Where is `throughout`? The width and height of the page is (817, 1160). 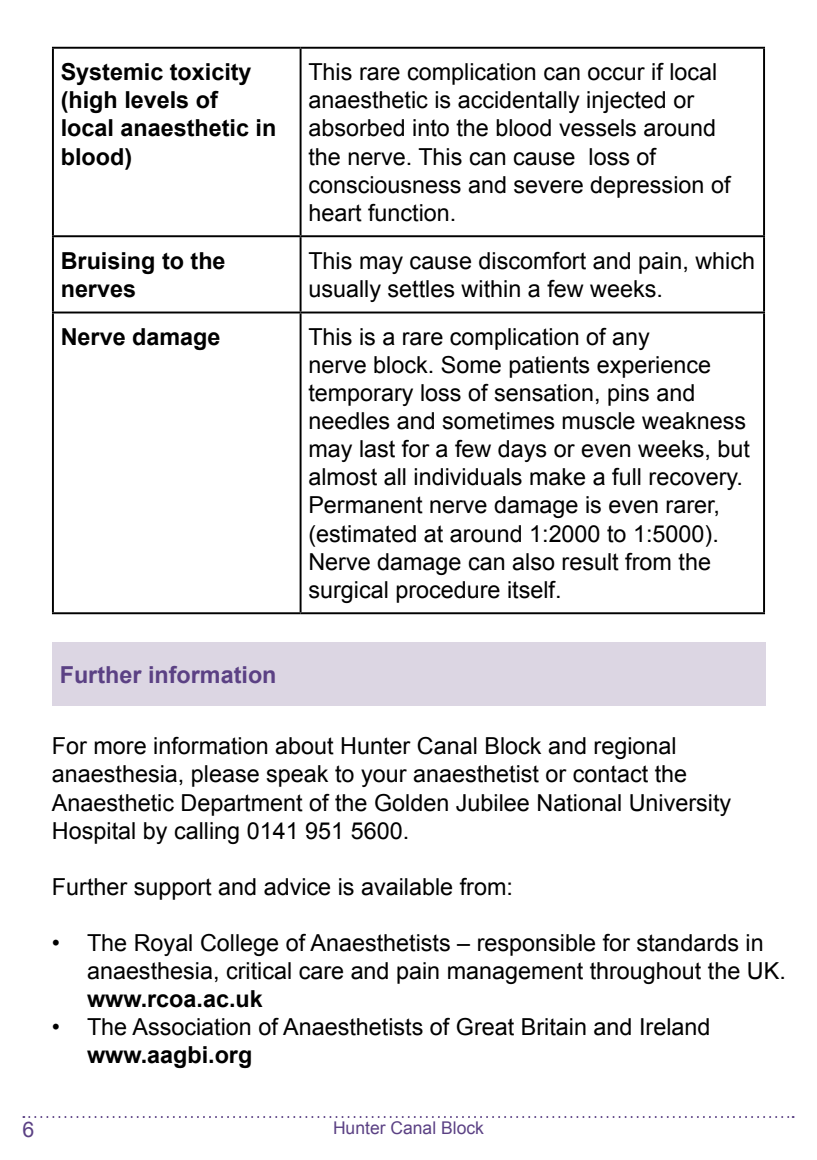
throughout is located at coordinates (645, 973).
